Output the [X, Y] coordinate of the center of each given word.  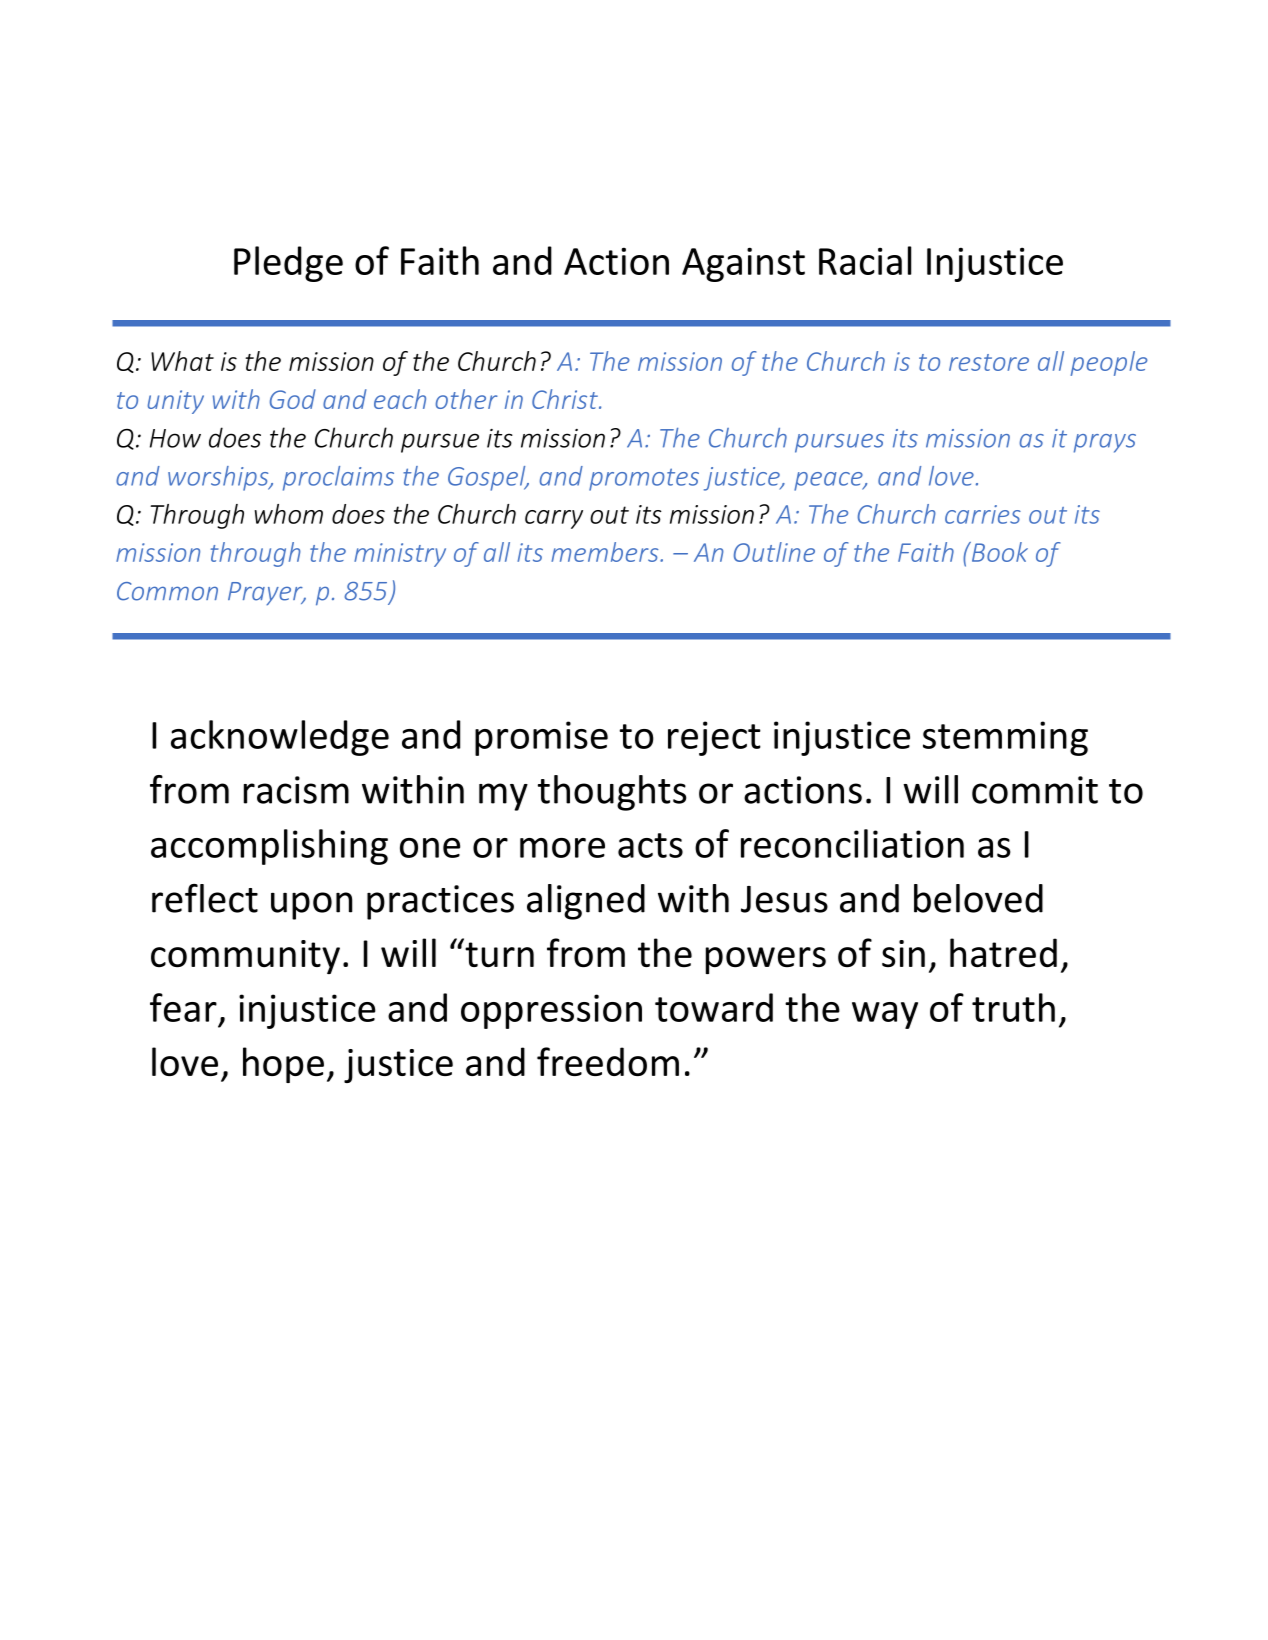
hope [283, 1065]
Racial [865, 260]
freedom [608, 1061]
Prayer [266, 593]
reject [714, 738]
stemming [1005, 738]
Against [743, 264]
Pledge [288, 264]
